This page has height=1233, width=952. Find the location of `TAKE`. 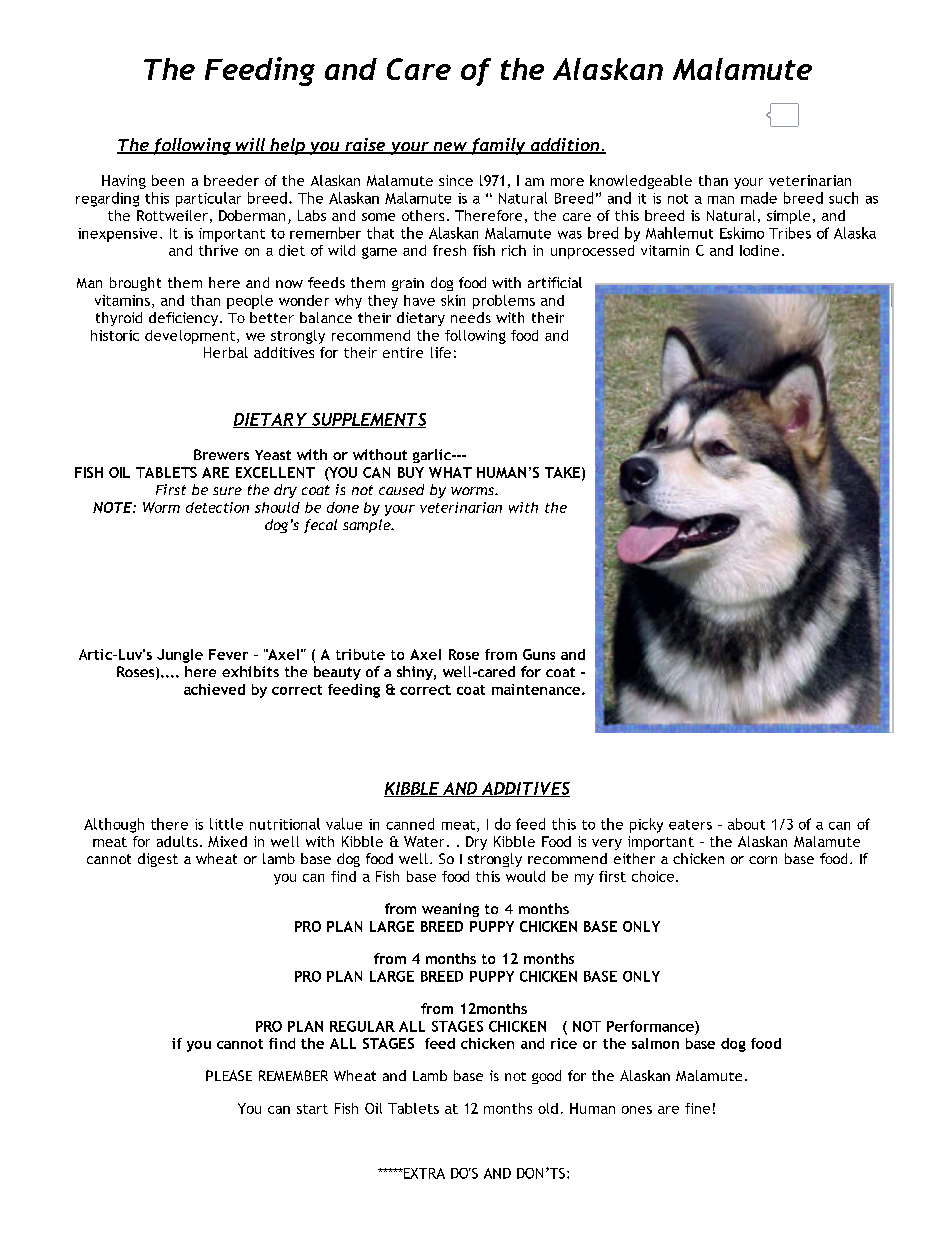

TAKE is located at coordinates (562, 472).
